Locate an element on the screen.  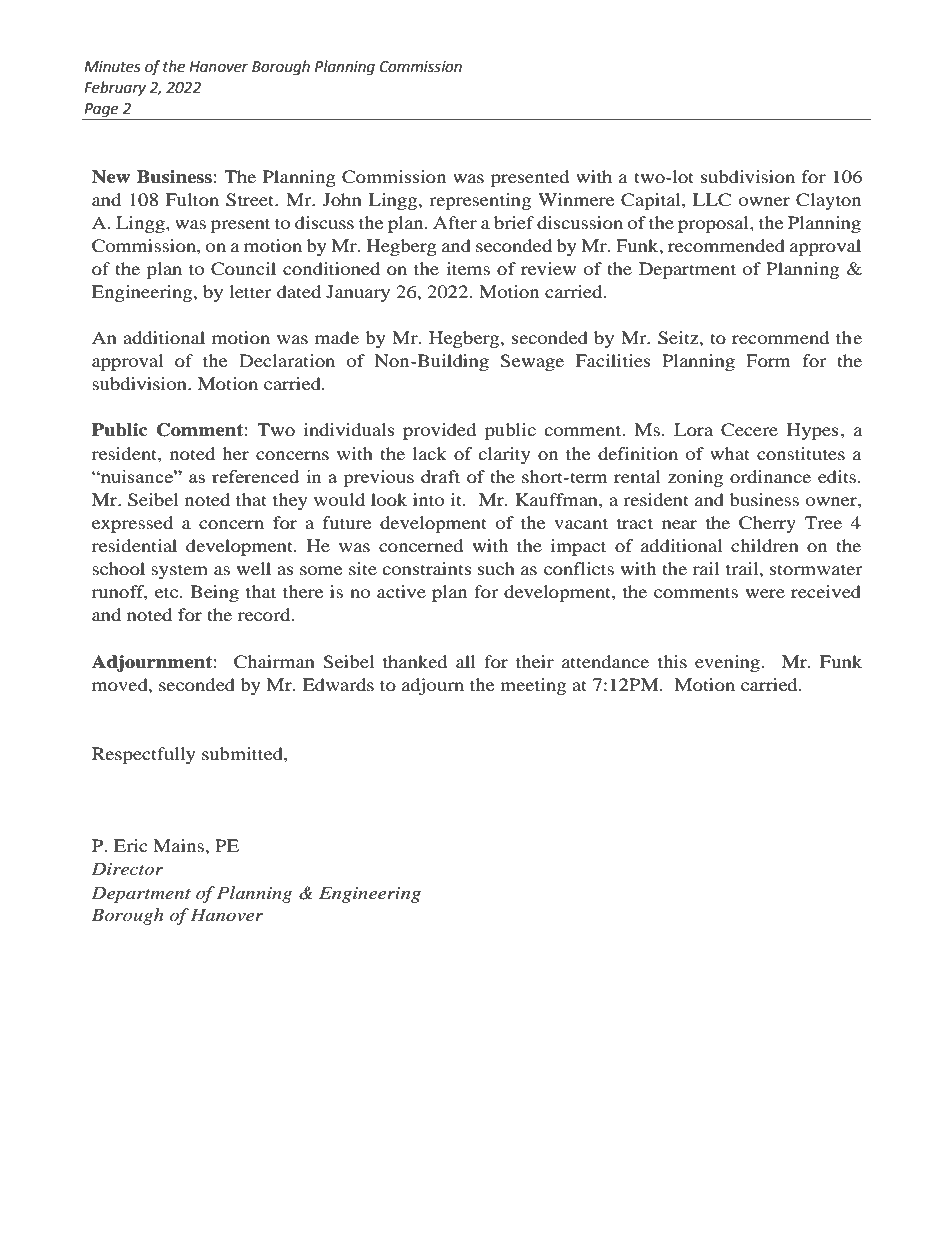
John is located at coordinates (342, 199).
